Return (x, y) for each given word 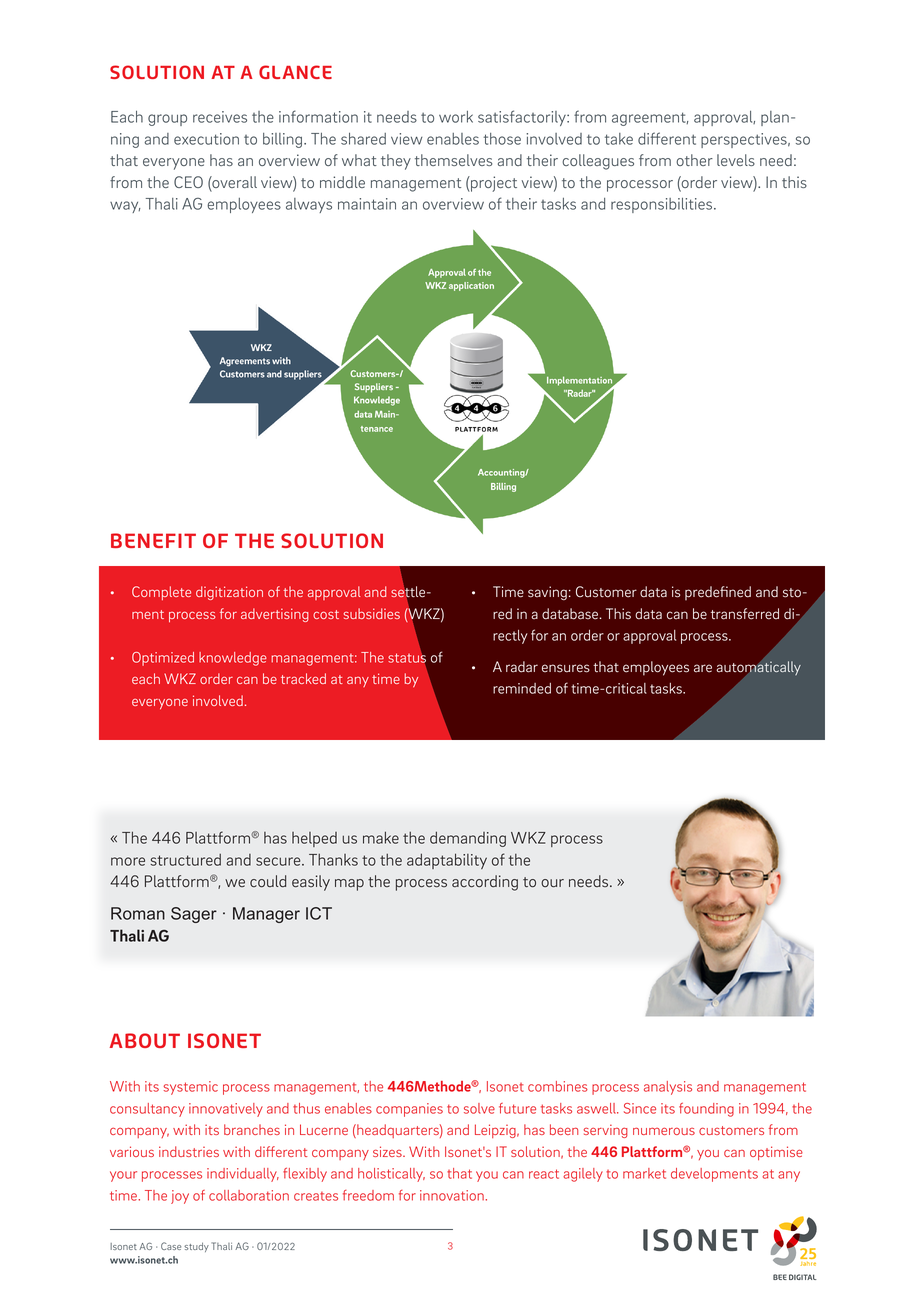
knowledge (233, 659)
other (694, 160)
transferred (745, 614)
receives (220, 117)
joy (180, 1197)
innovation (453, 1195)
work (456, 117)
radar (522, 667)
